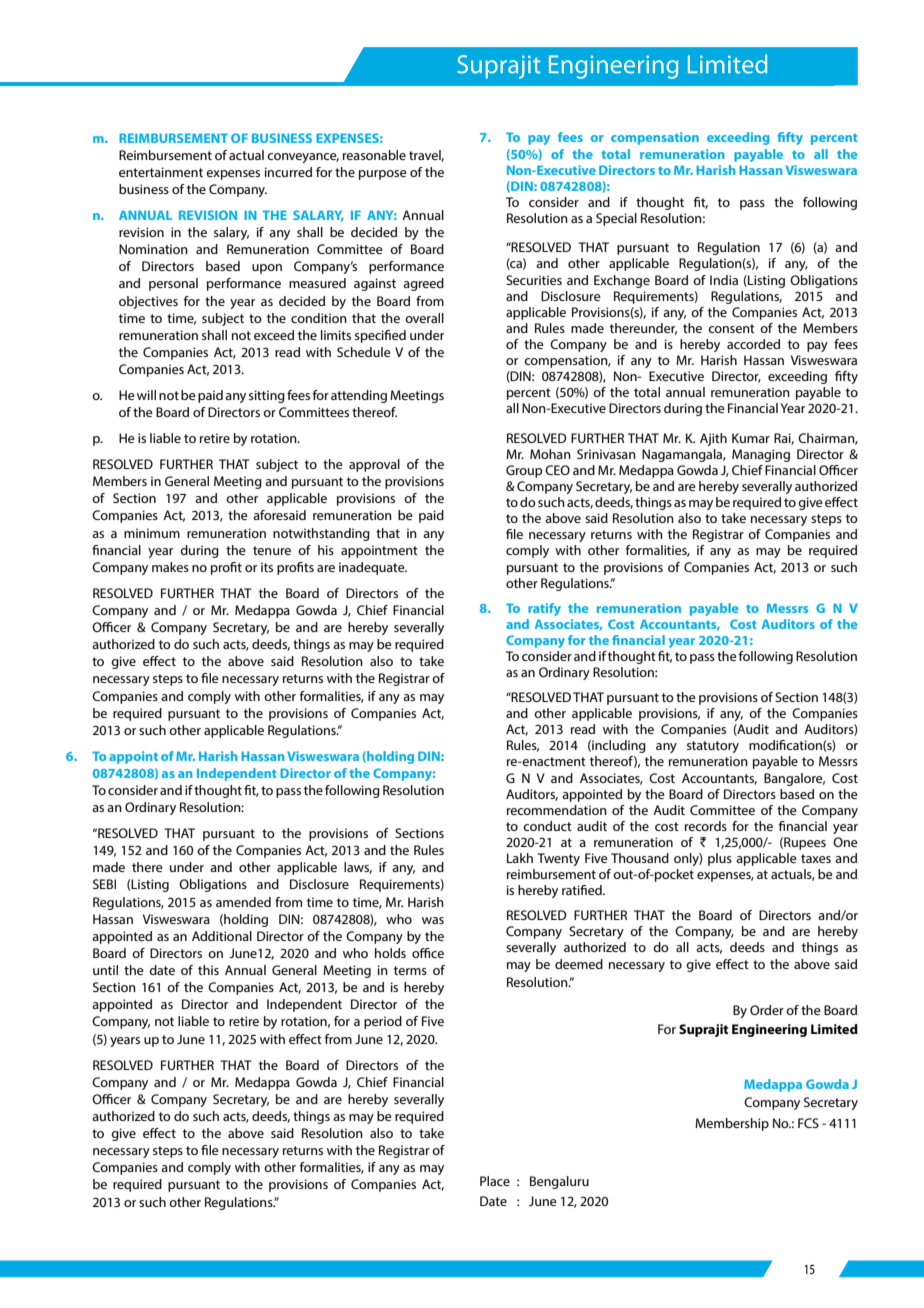  What do you see at coordinates (808, 1123) in the page?
I see `FCS` at bounding box center [808, 1123].
